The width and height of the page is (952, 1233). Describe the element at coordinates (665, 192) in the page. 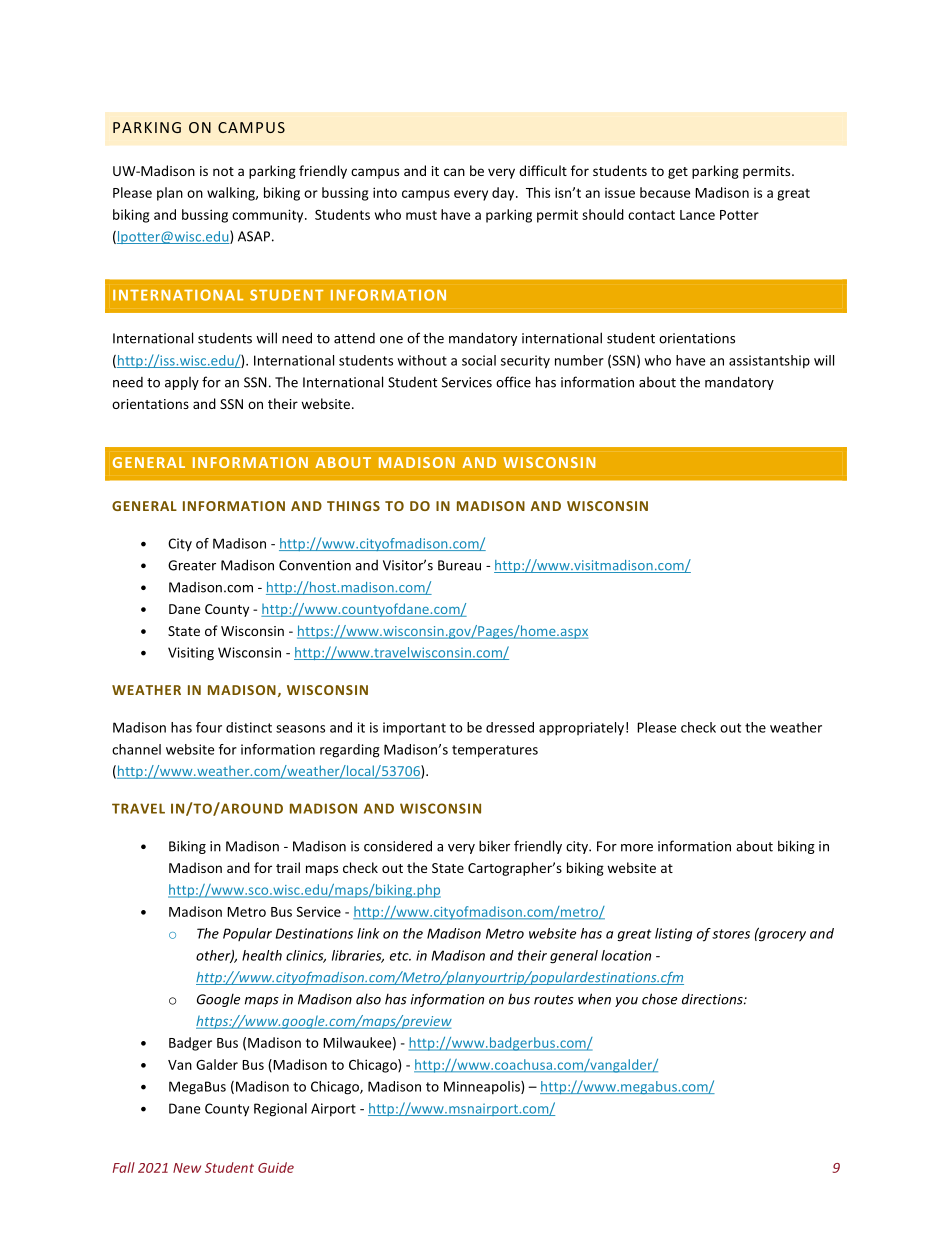

I see `because` at that location.
